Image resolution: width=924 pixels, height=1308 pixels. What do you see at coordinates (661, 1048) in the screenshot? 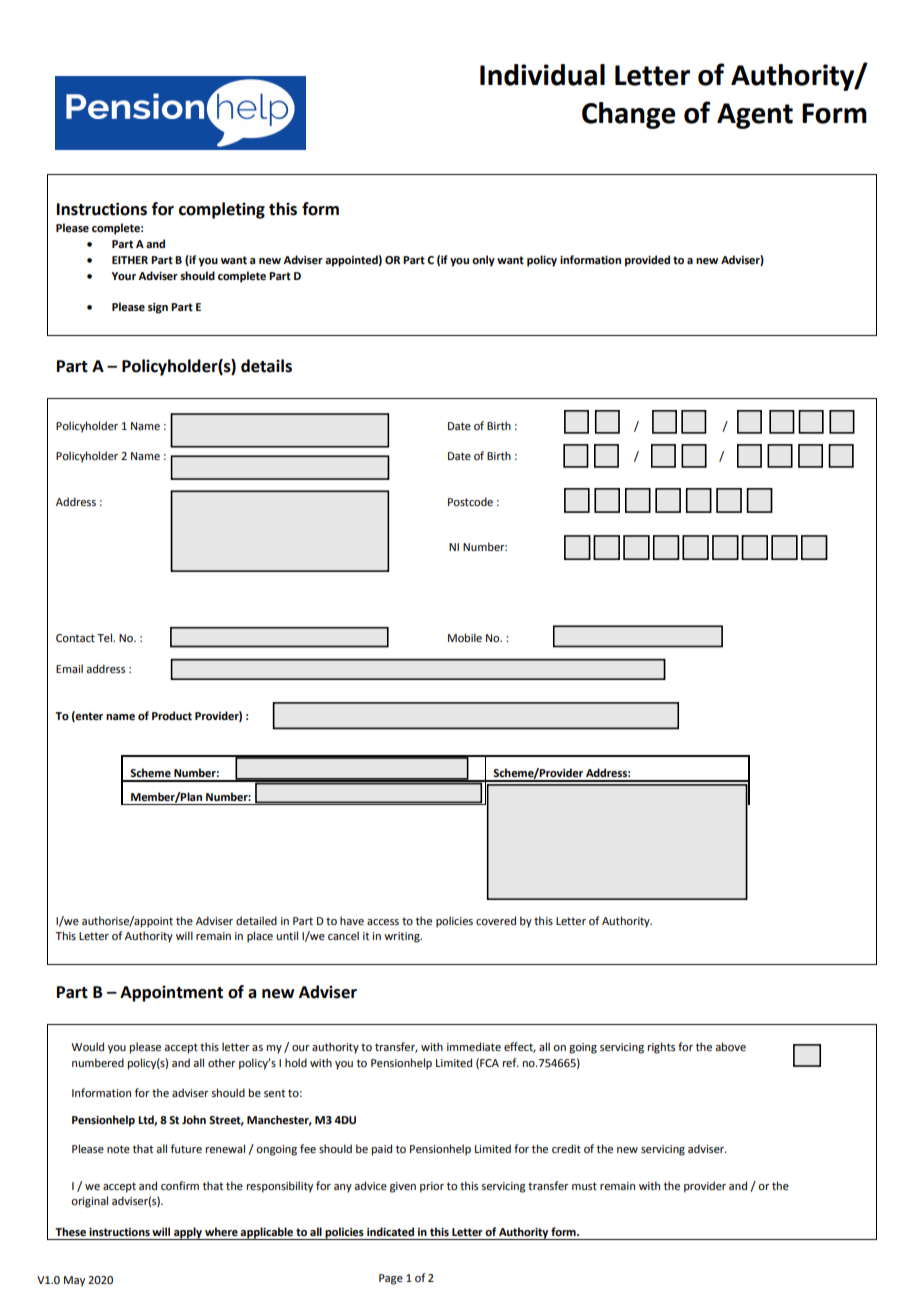
I see `rights` at bounding box center [661, 1048].
